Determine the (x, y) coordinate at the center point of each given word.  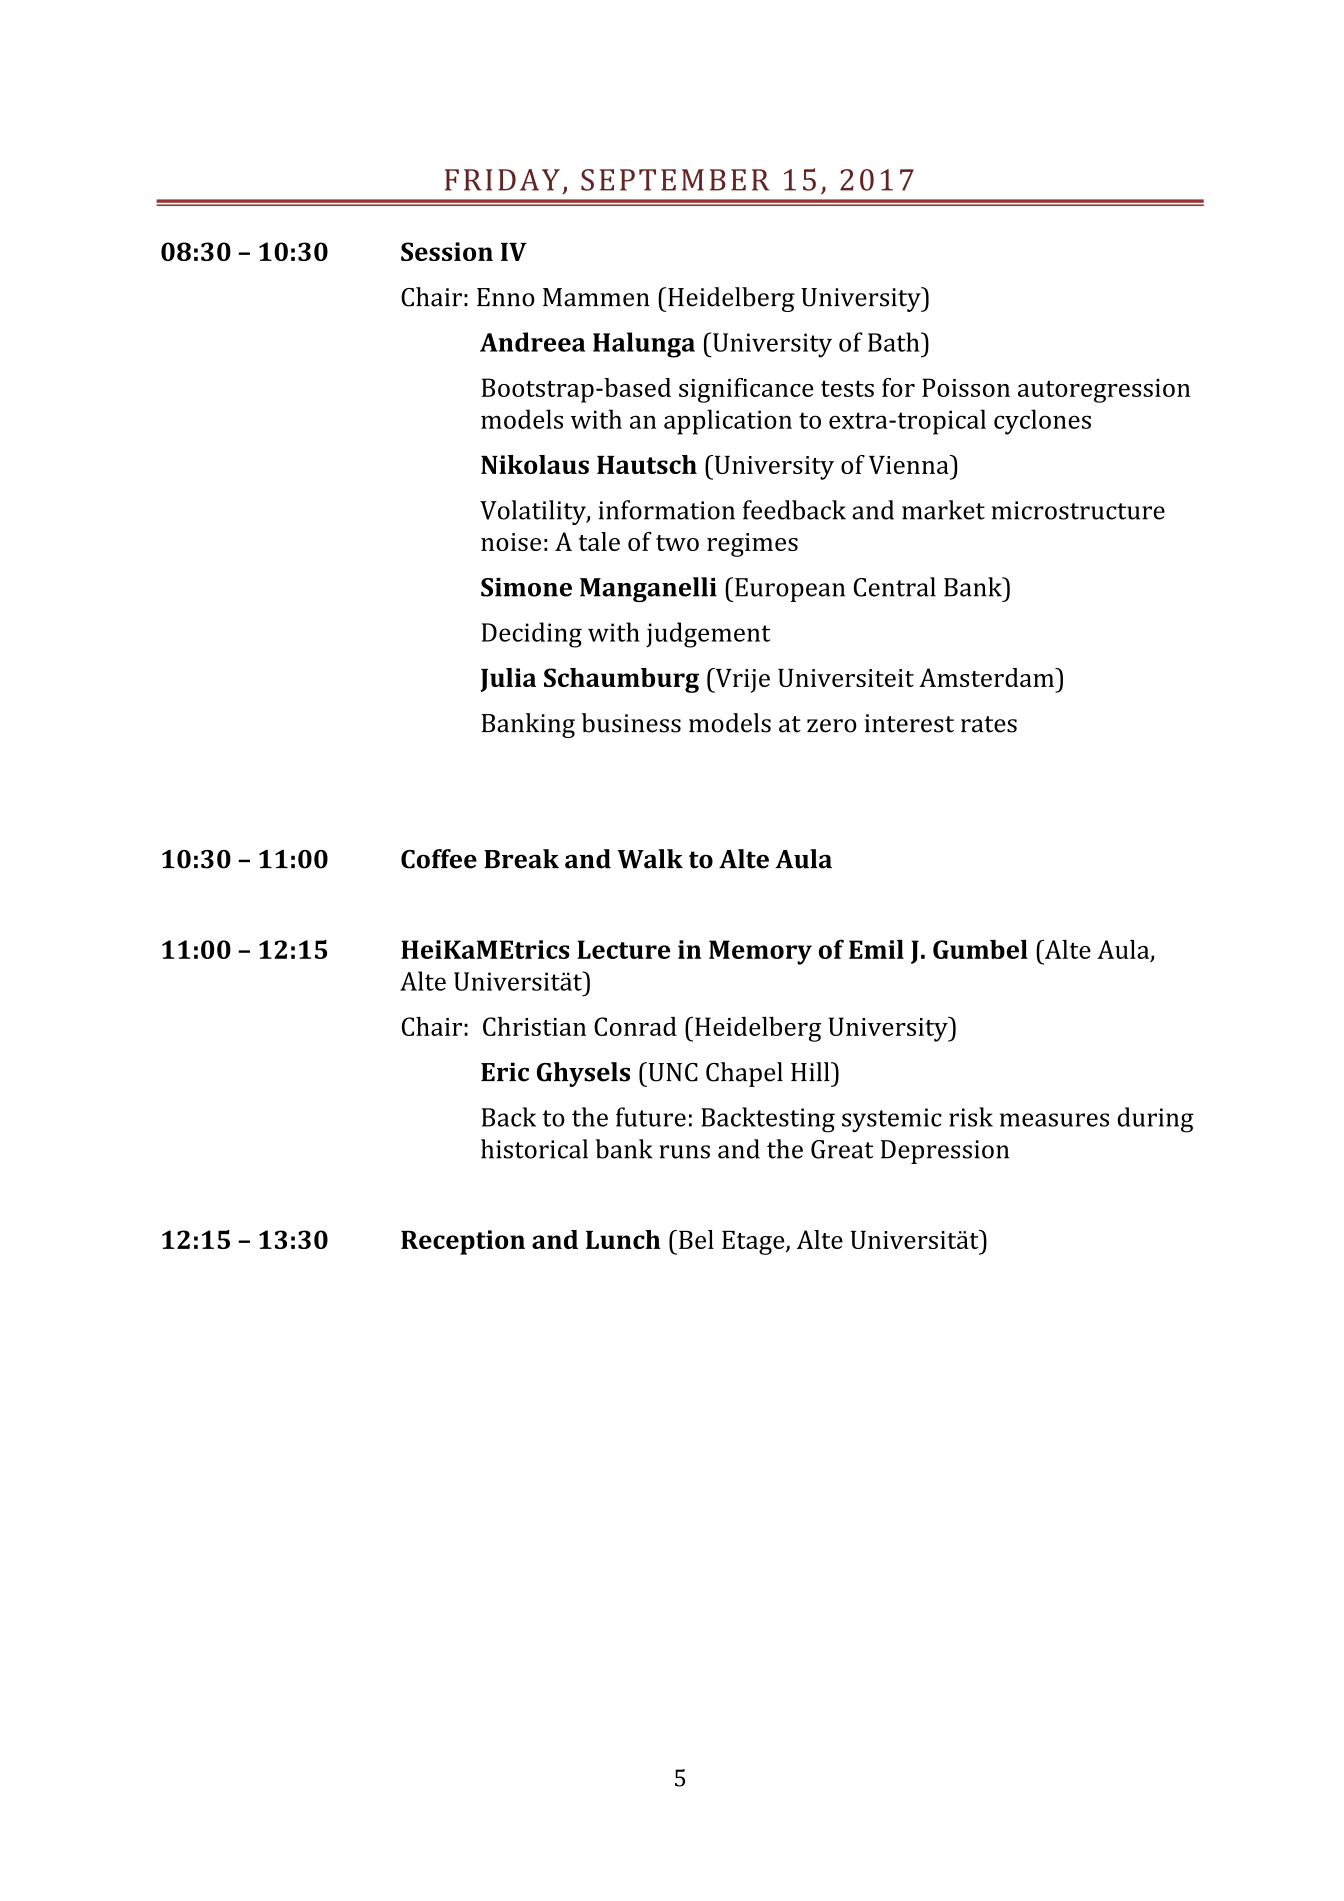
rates (989, 724)
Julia (508, 680)
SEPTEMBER (675, 180)
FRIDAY (502, 180)
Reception (463, 1242)
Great (842, 1149)
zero (832, 726)
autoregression (1104, 391)
